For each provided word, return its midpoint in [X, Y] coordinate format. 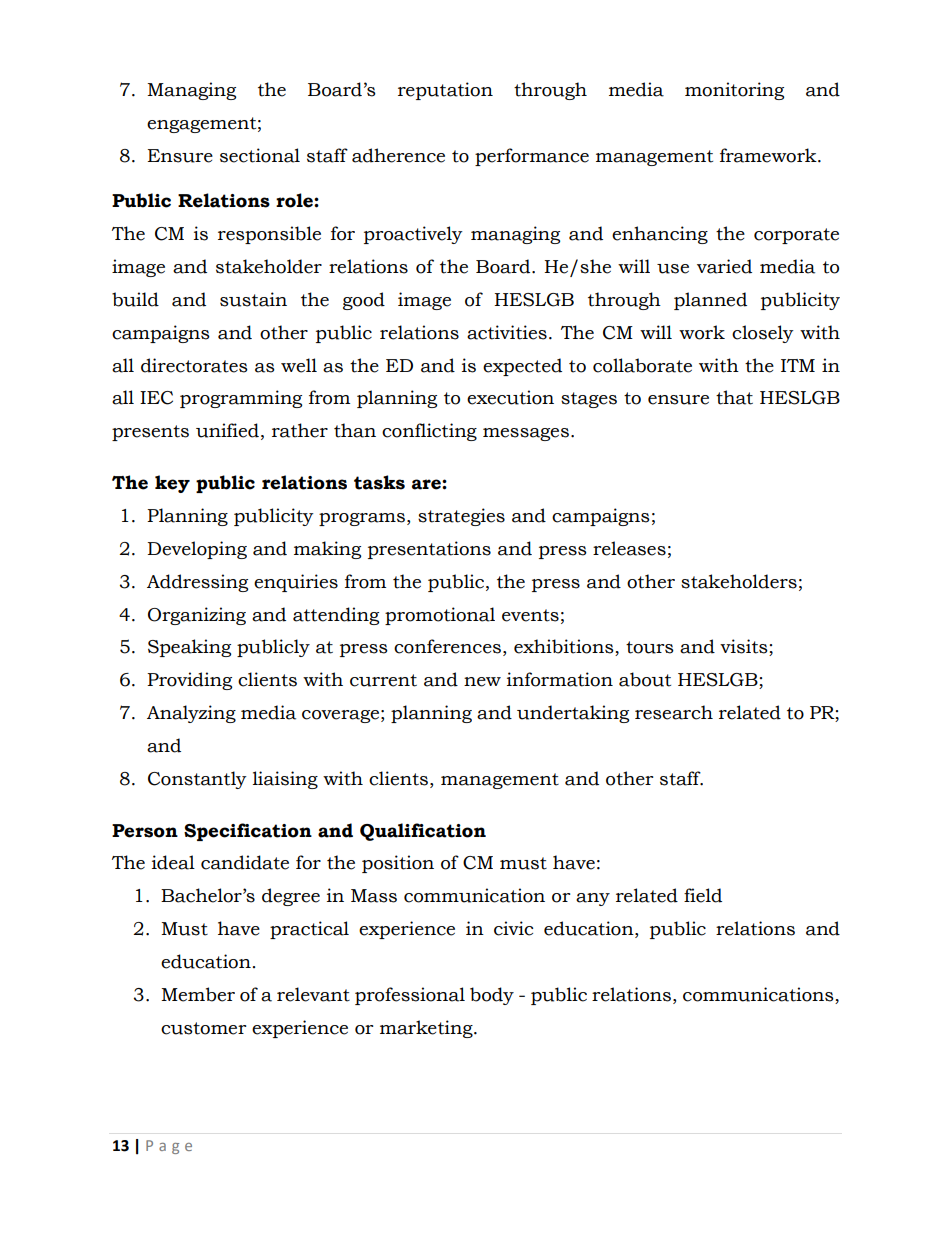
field [703, 895]
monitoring [734, 91]
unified [227, 430]
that [734, 397]
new [482, 682]
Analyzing [191, 714]
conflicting [429, 432]
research [674, 712]
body [492, 996]
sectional [260, 155]
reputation [445, 91]
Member [198, 994]
